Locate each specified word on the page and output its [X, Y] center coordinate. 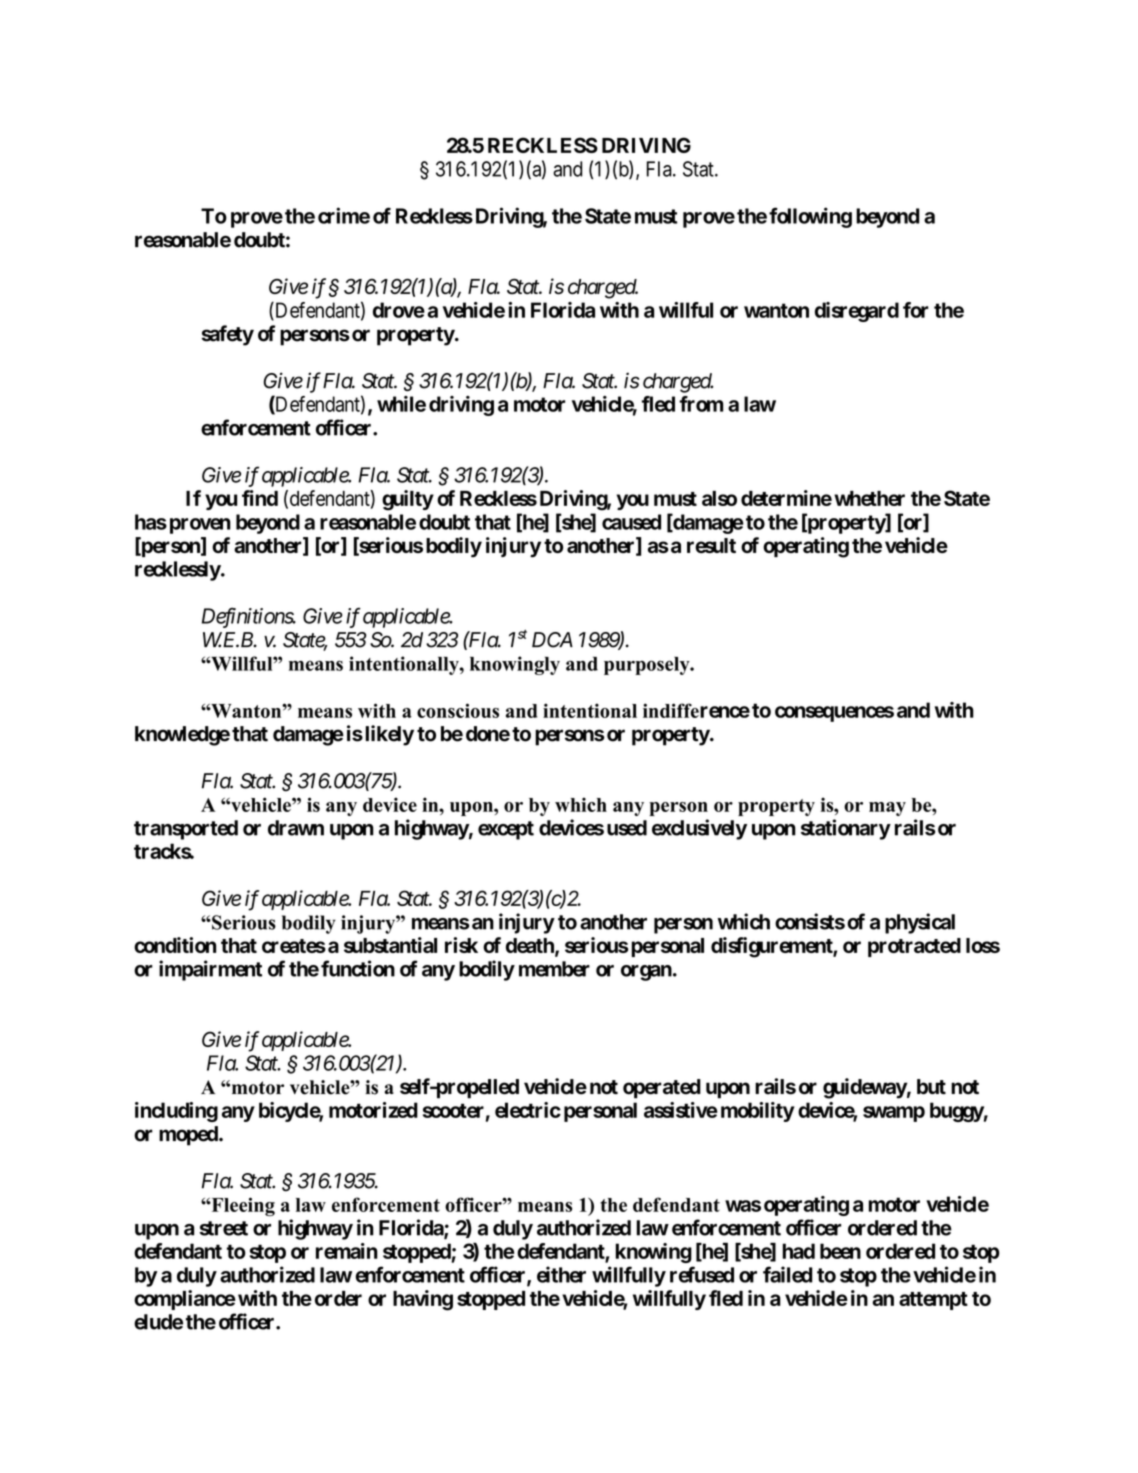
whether [869, 498]
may [887, 809]
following [810, 217]
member [554, 969]
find [260, 498]
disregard [857, 312]
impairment [210, 970]
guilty [408, 500]
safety [227, 335]
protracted [914, 947]
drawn [296, 828]
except [506, 830]
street [223, 1228]
